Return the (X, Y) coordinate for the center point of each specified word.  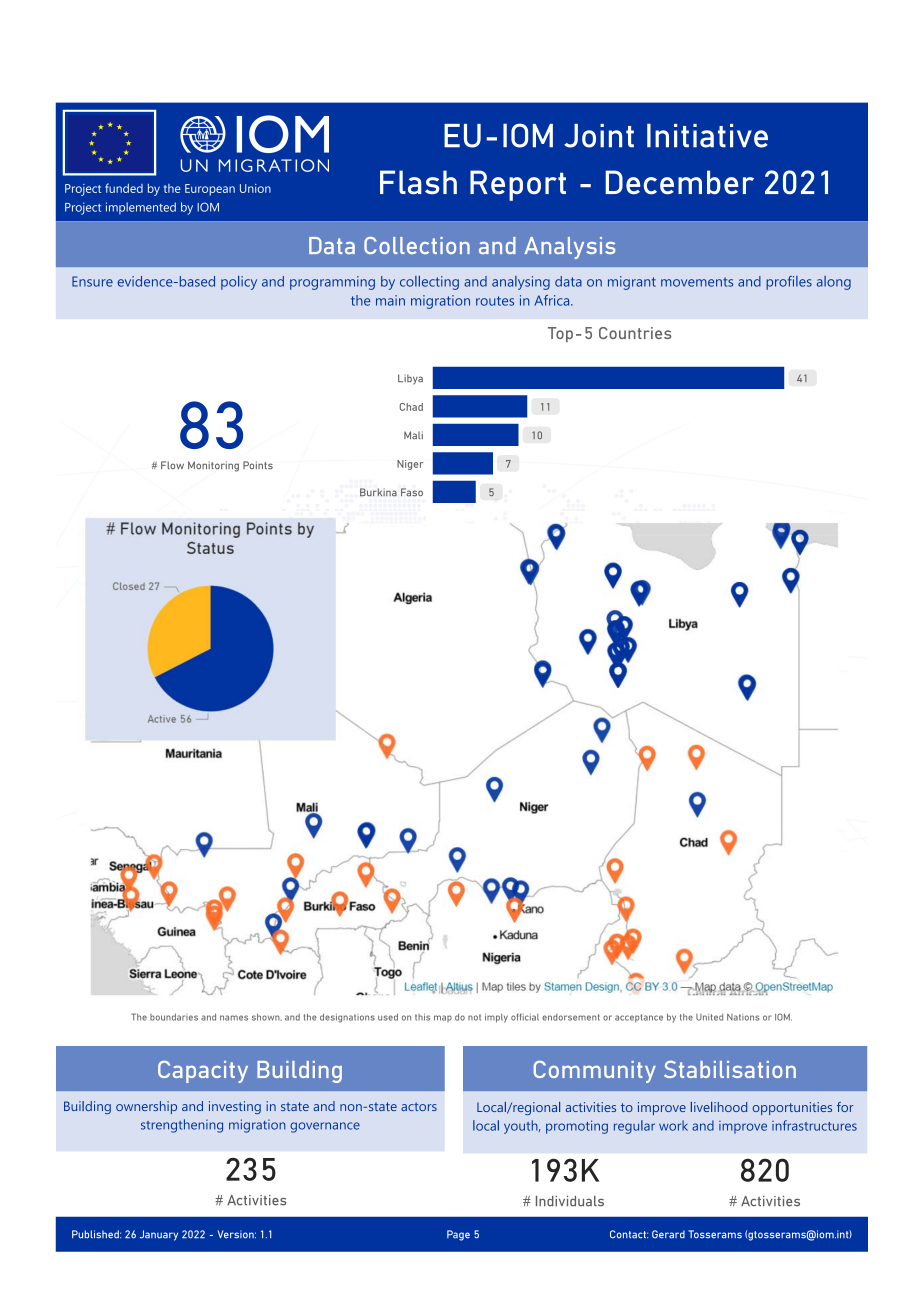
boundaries (174, 1017)
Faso (412, 492)
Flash (418, 182)
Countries (635, 333)
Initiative (707, 136)
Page (458, 1235)
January (159, 1235)
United (709, 1017)
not (474, 1017)
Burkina (378, 492)
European (210, 190)
